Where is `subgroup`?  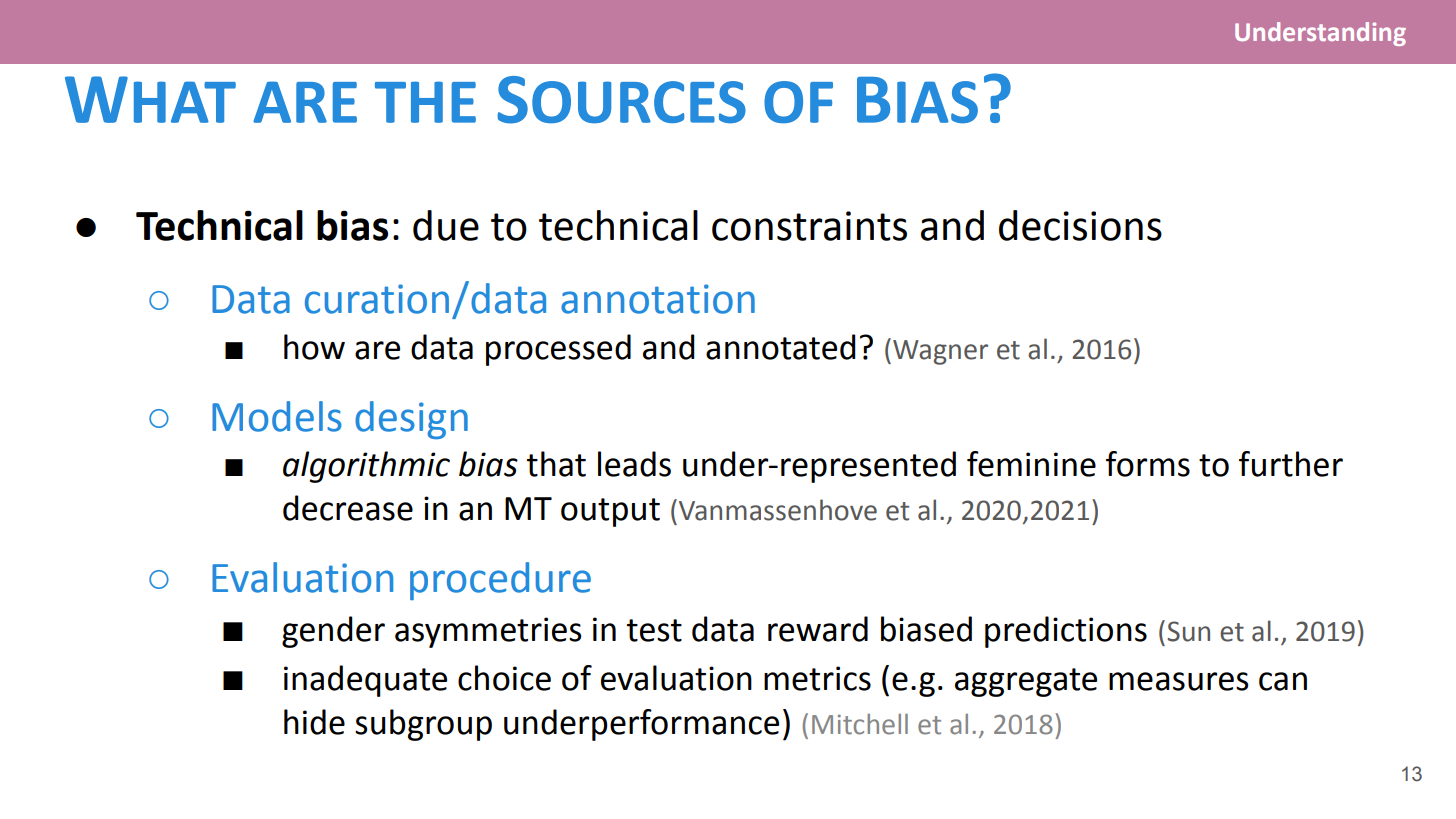 subgroup is located at coordinates (423, 725).
